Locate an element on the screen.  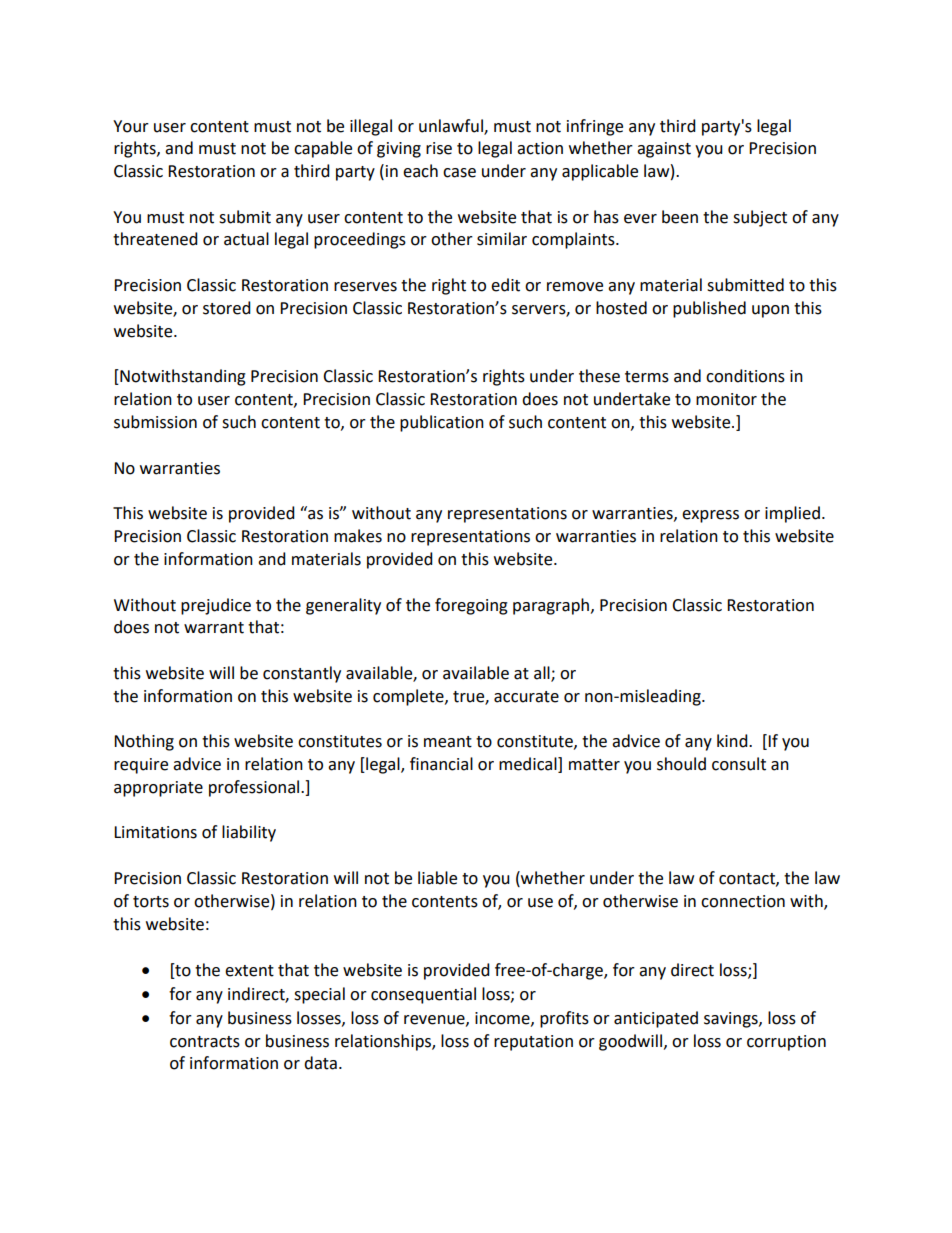
Nothing is located at coordinates (144, 742).
